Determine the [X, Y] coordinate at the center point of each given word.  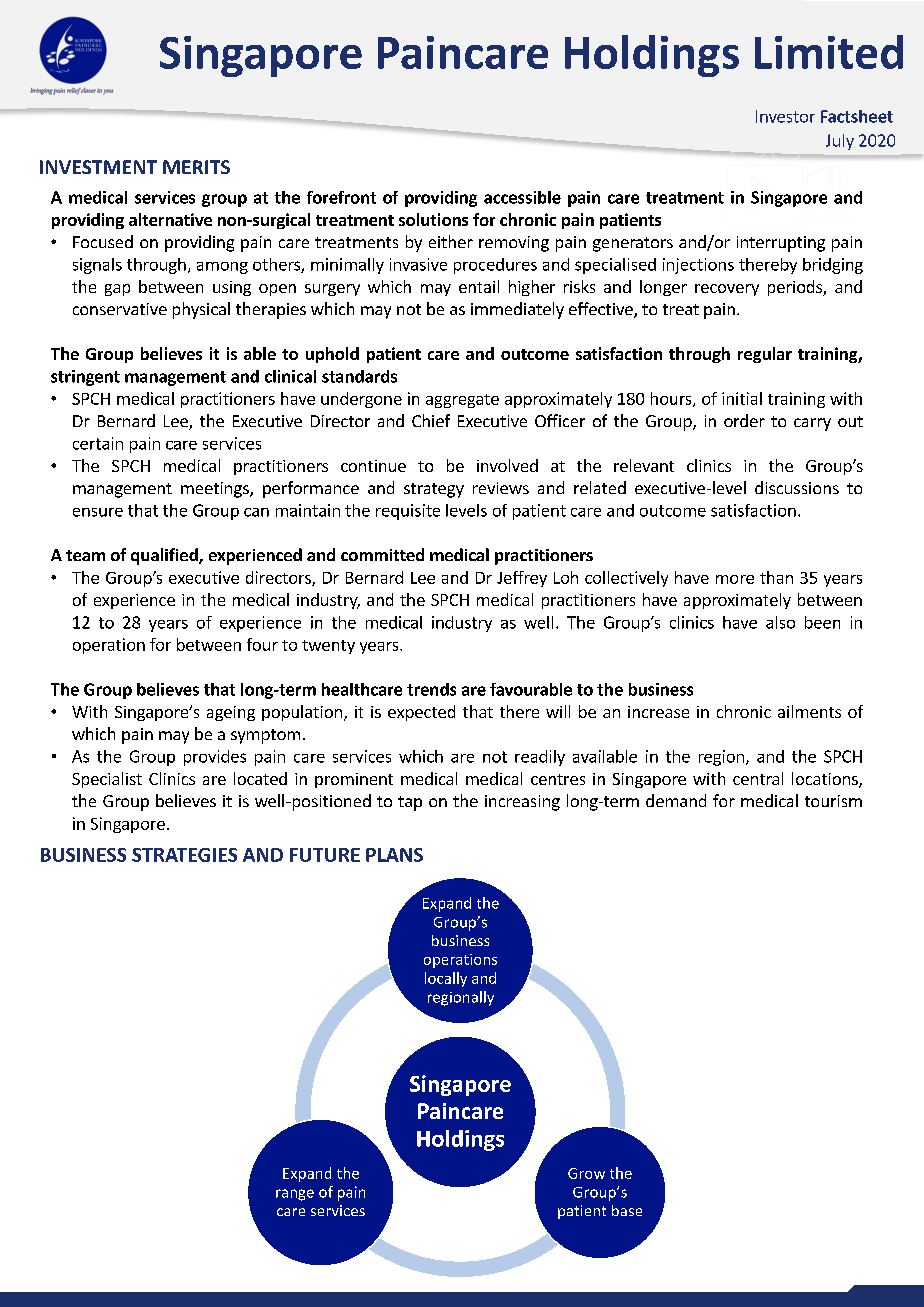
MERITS [196, 167]
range [295, 1195]
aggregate [462, 401]
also [780, 622]
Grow [586, 1173]
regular [765, 355]
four [262, 644]
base [627, 1210]
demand [676, 800]
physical [201, 310]
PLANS [394, 855]
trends [431, 689]
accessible [522, 197]
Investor [785, 116]
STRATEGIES [184, 855]
